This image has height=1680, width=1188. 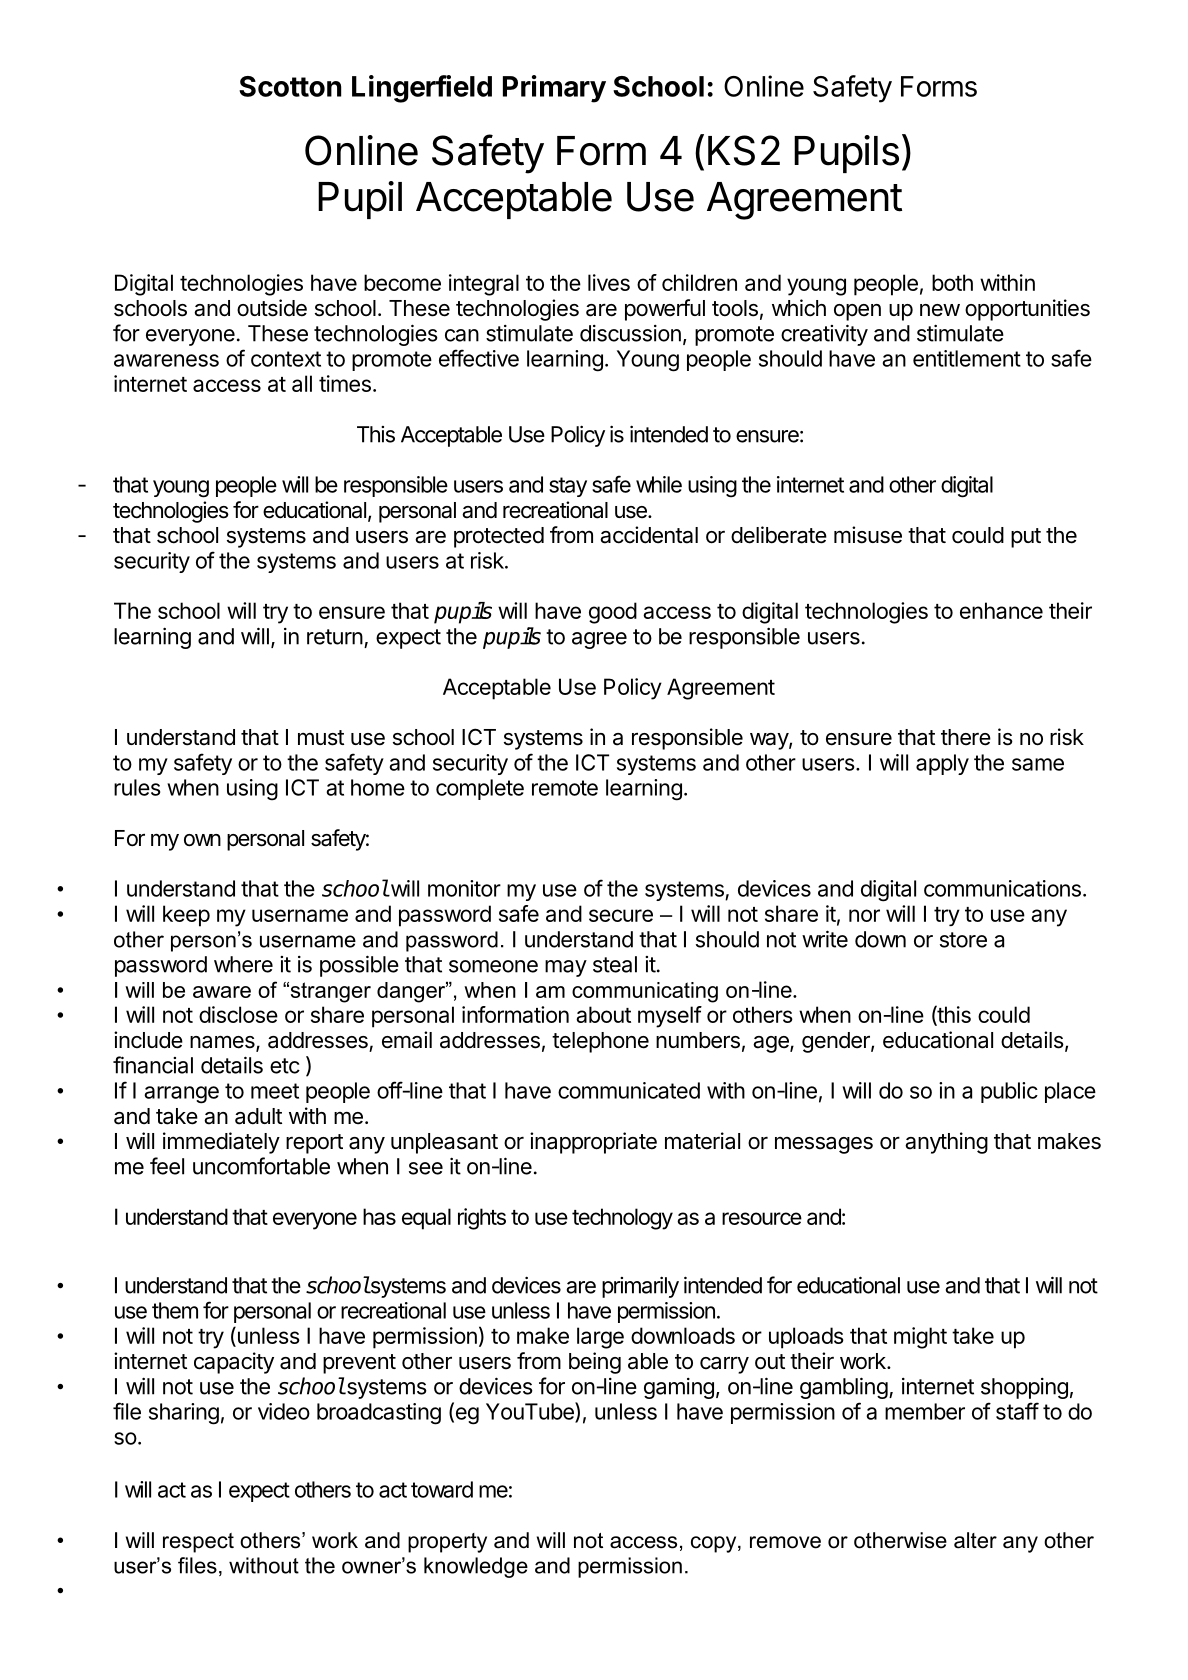 What do you see at coordinates (565, 788) in the image?
I see `remote` at bounding box center [565, 788].
